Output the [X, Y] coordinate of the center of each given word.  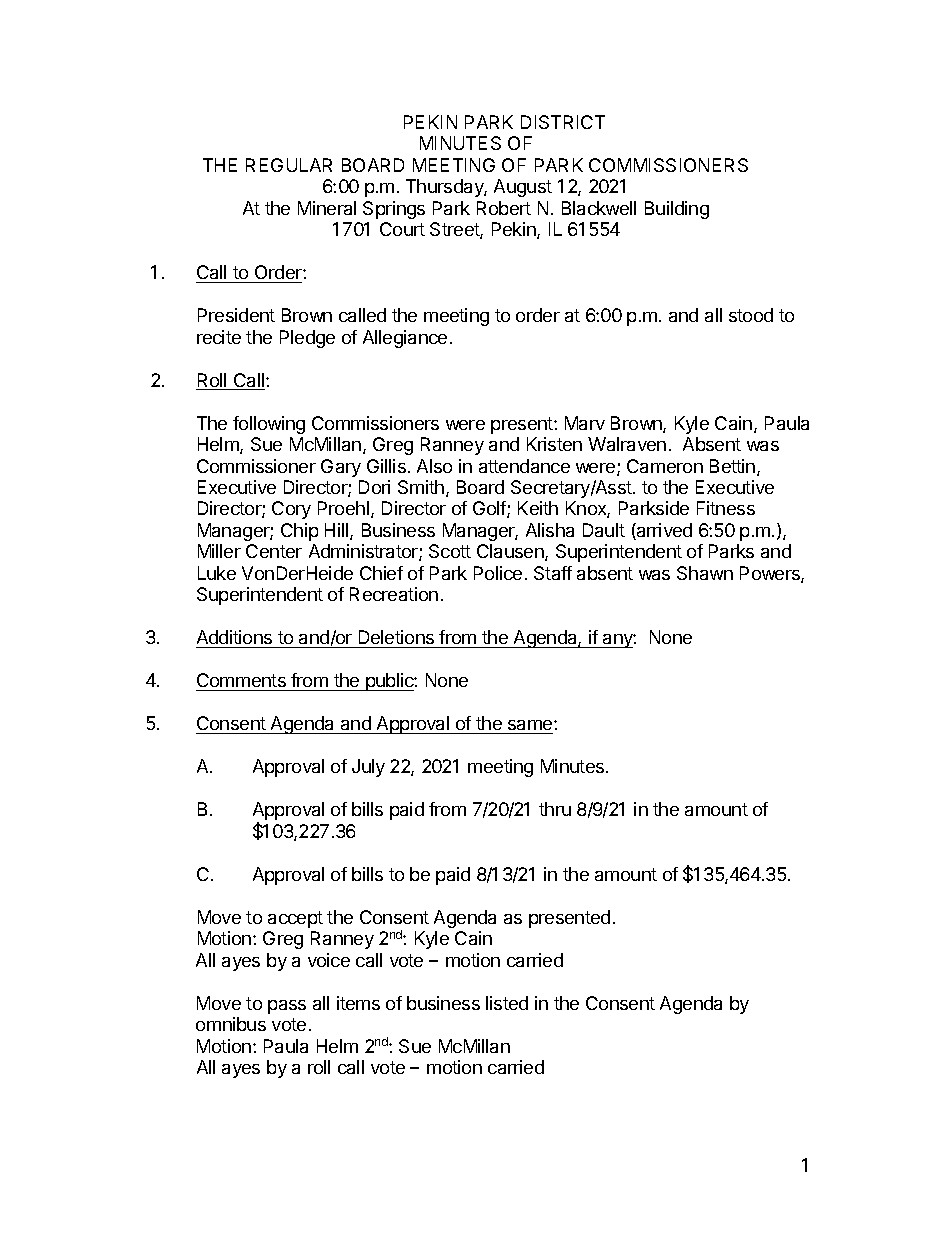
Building [677, 210]
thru [555, 809]
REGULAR [289, 165]
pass [287, 1007]
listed [507, 1003]
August [523, 188]
